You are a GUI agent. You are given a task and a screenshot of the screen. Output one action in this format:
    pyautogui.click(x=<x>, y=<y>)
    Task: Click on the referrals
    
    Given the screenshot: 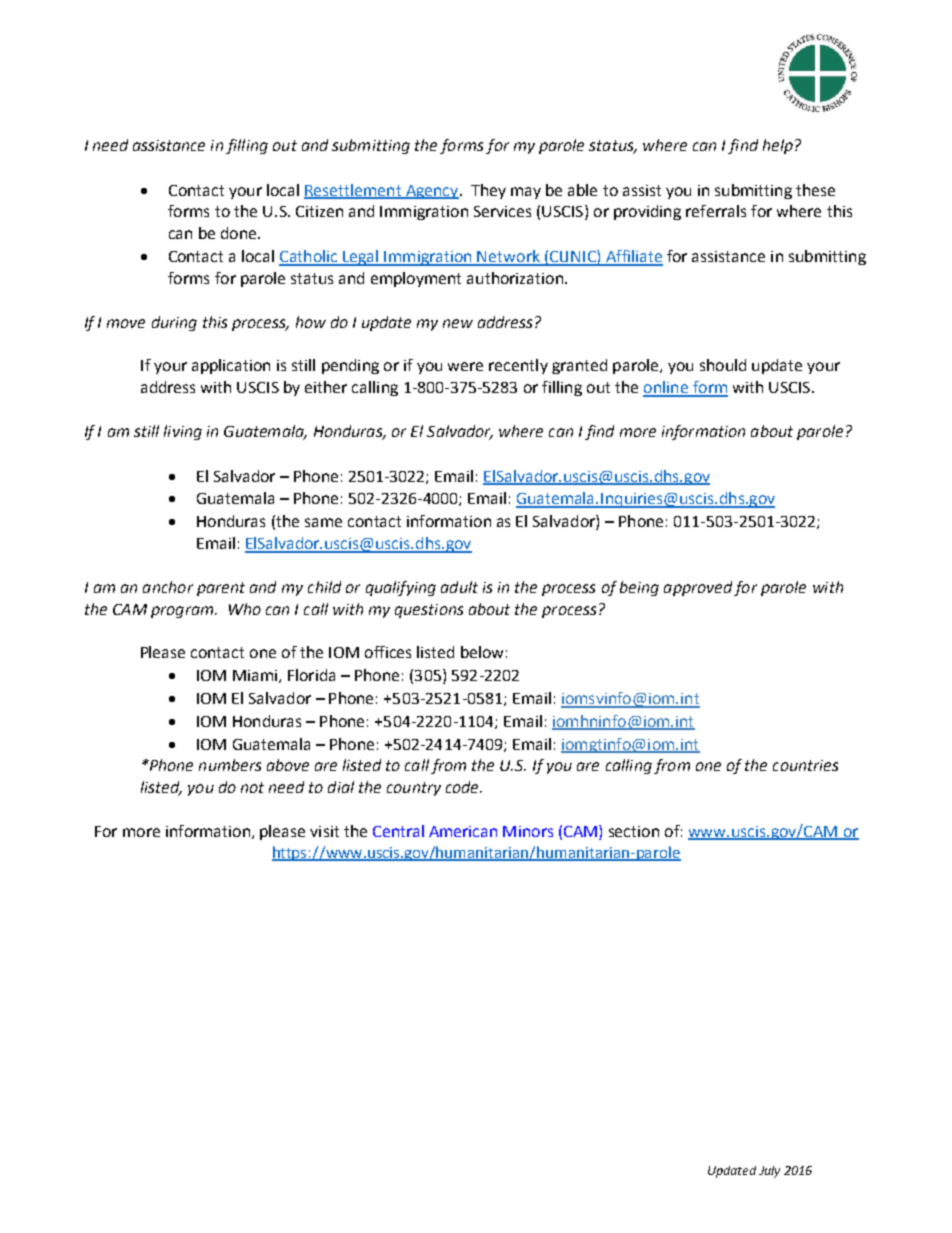 What is the action you would take?
    pyautogui.click(x=716, y=211)
